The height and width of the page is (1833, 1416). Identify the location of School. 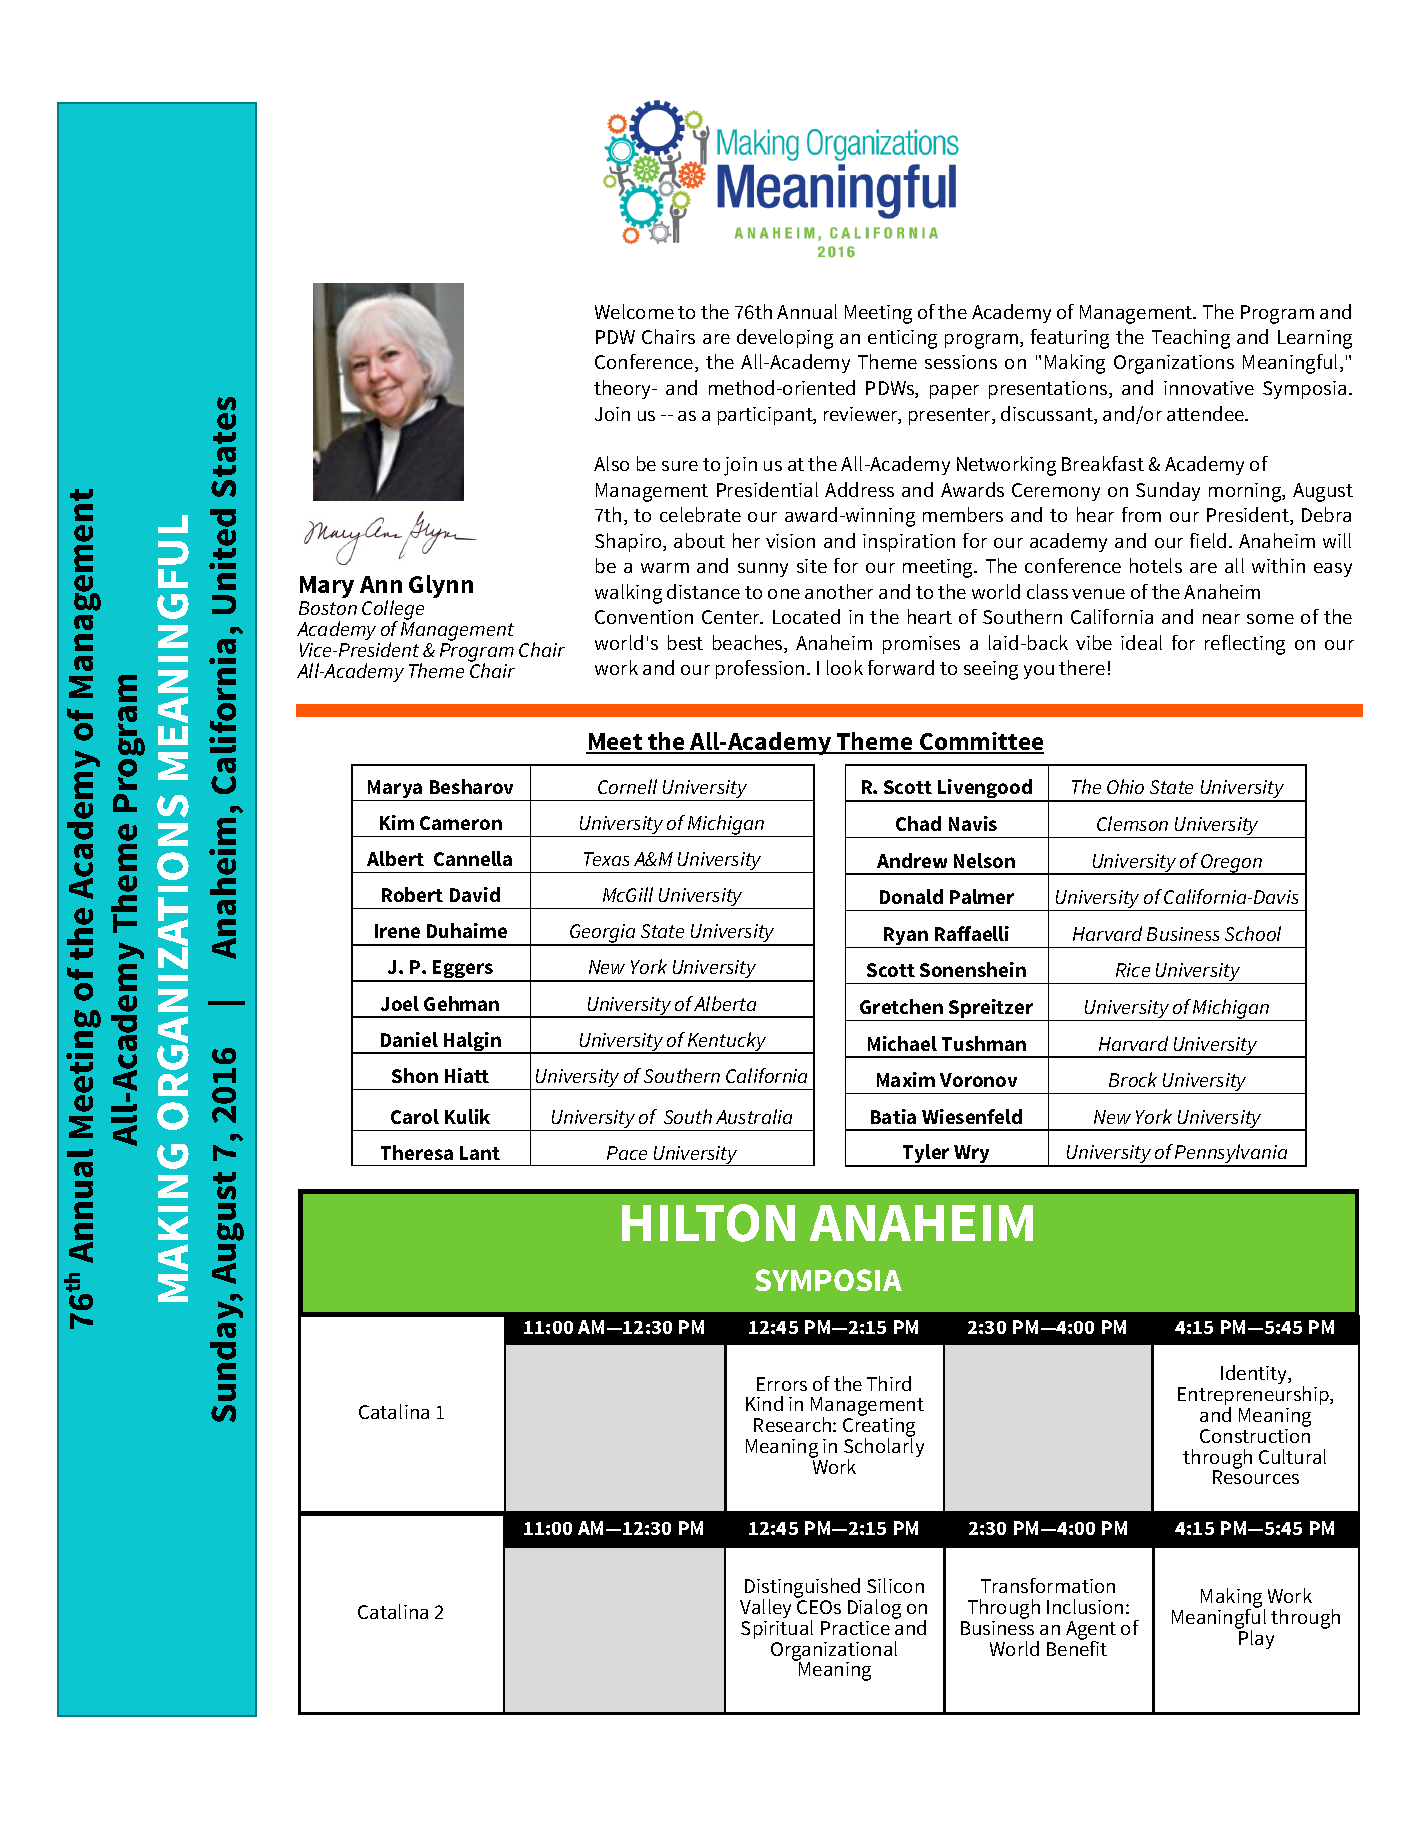
(1253, 933).
